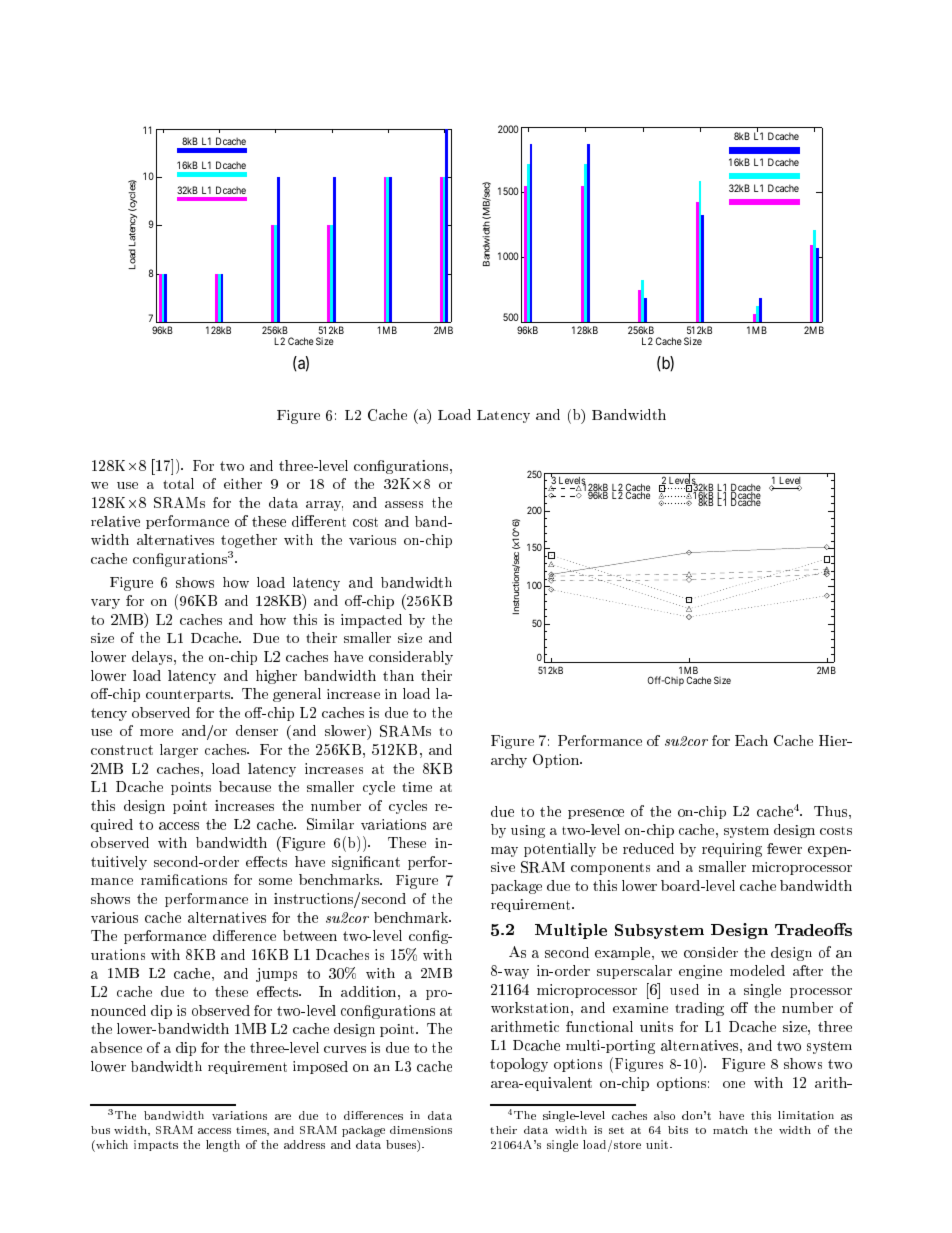  What do you see at coordinates (398, 675) in the screenshot?
I see `than` at bounding box center [398, 675].
